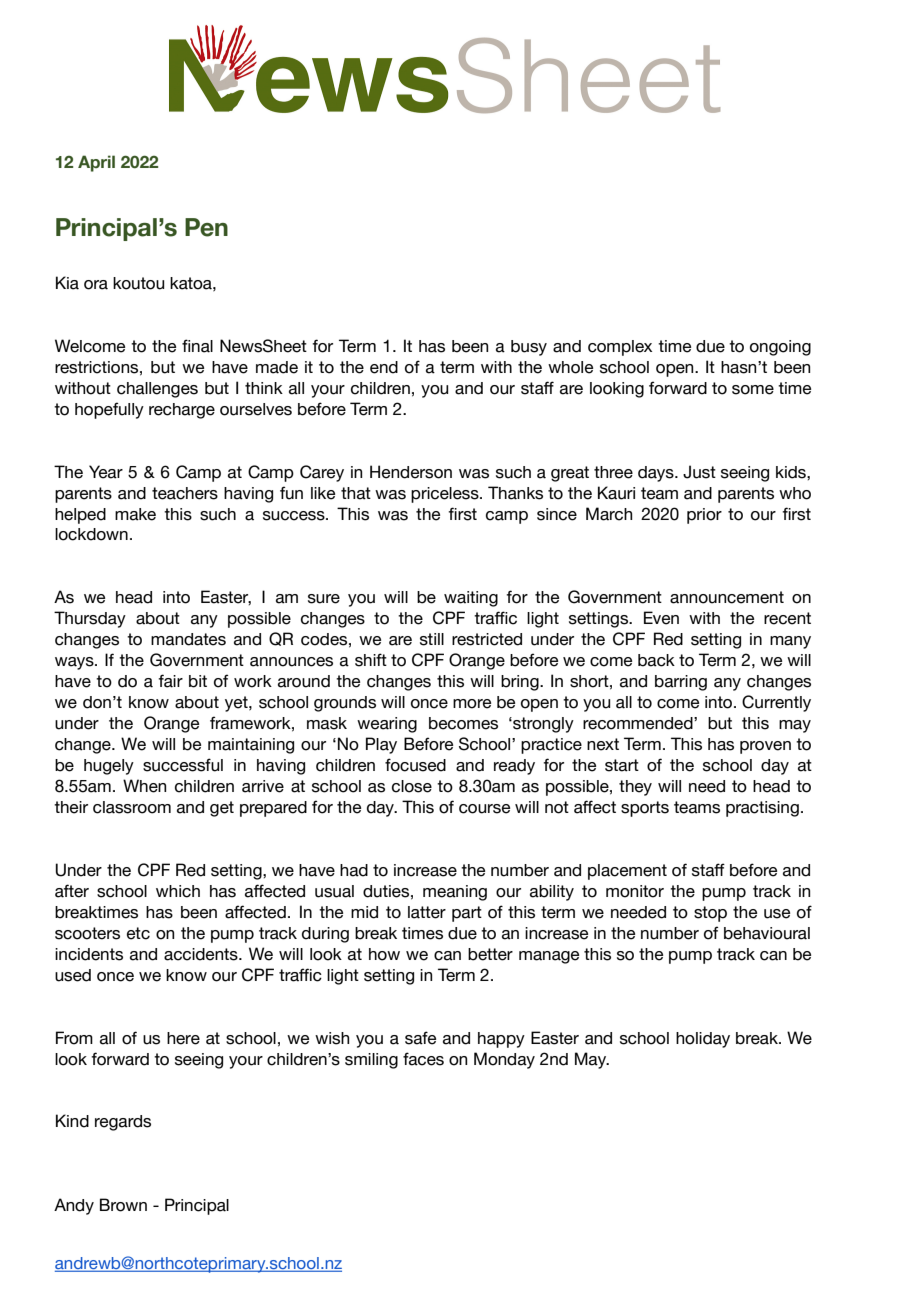  What do you see at coordinates (529, 348) in the screenshot?
I see `busy` at bounding box center [529, 348].
